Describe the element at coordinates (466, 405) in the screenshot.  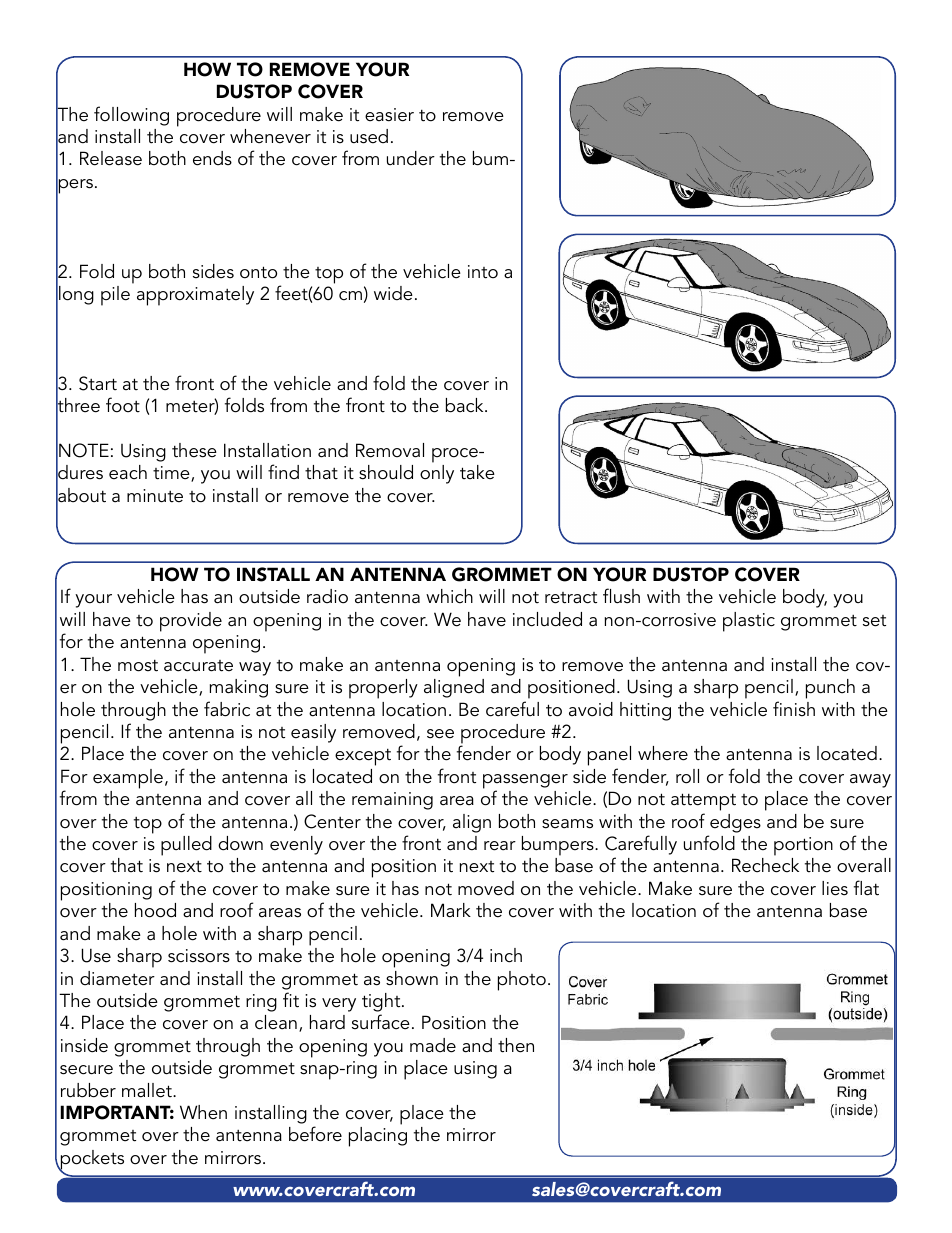
I see `back` at that location.
